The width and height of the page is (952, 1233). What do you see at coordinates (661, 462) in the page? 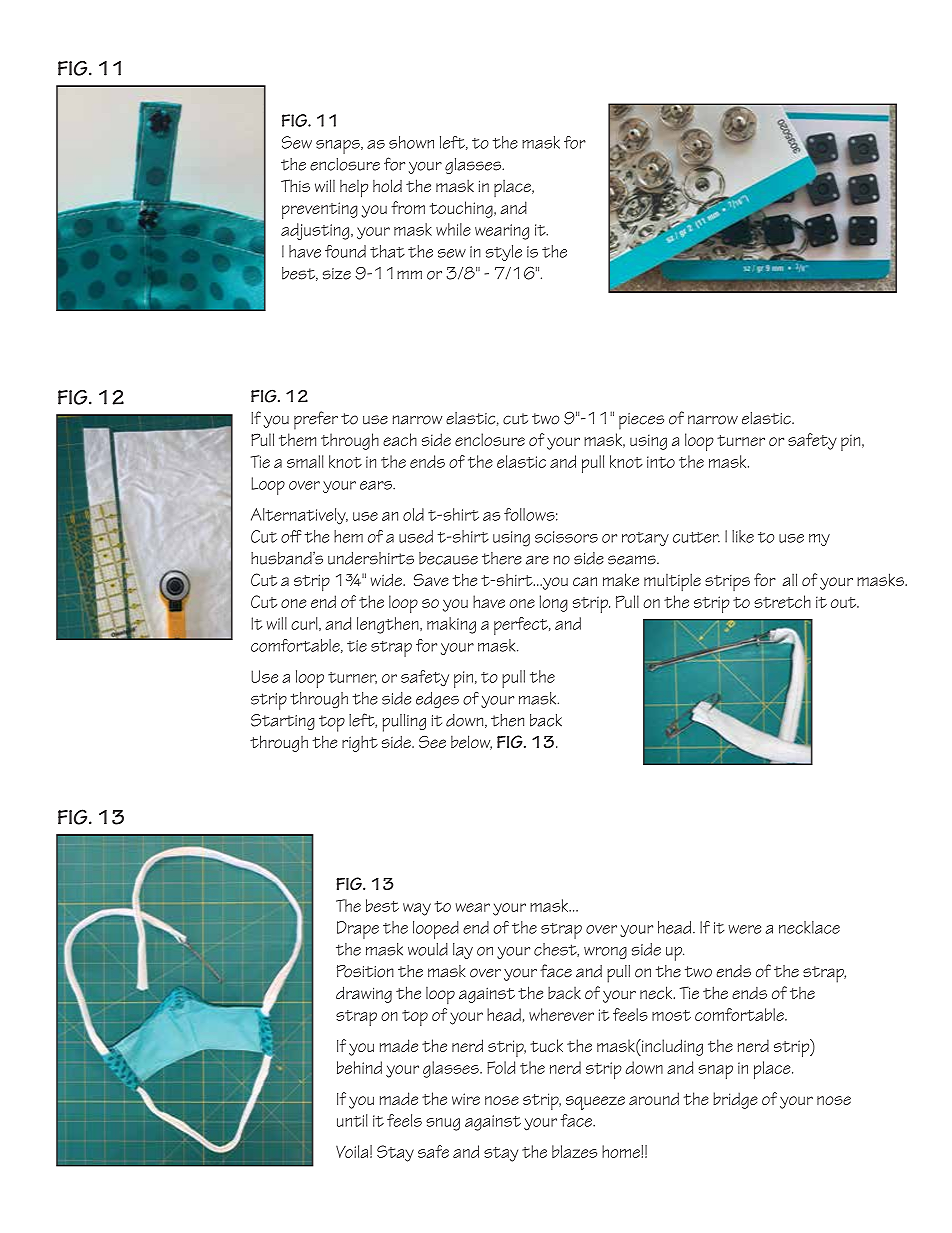
I see `into` at bounding box center [661, 462].
